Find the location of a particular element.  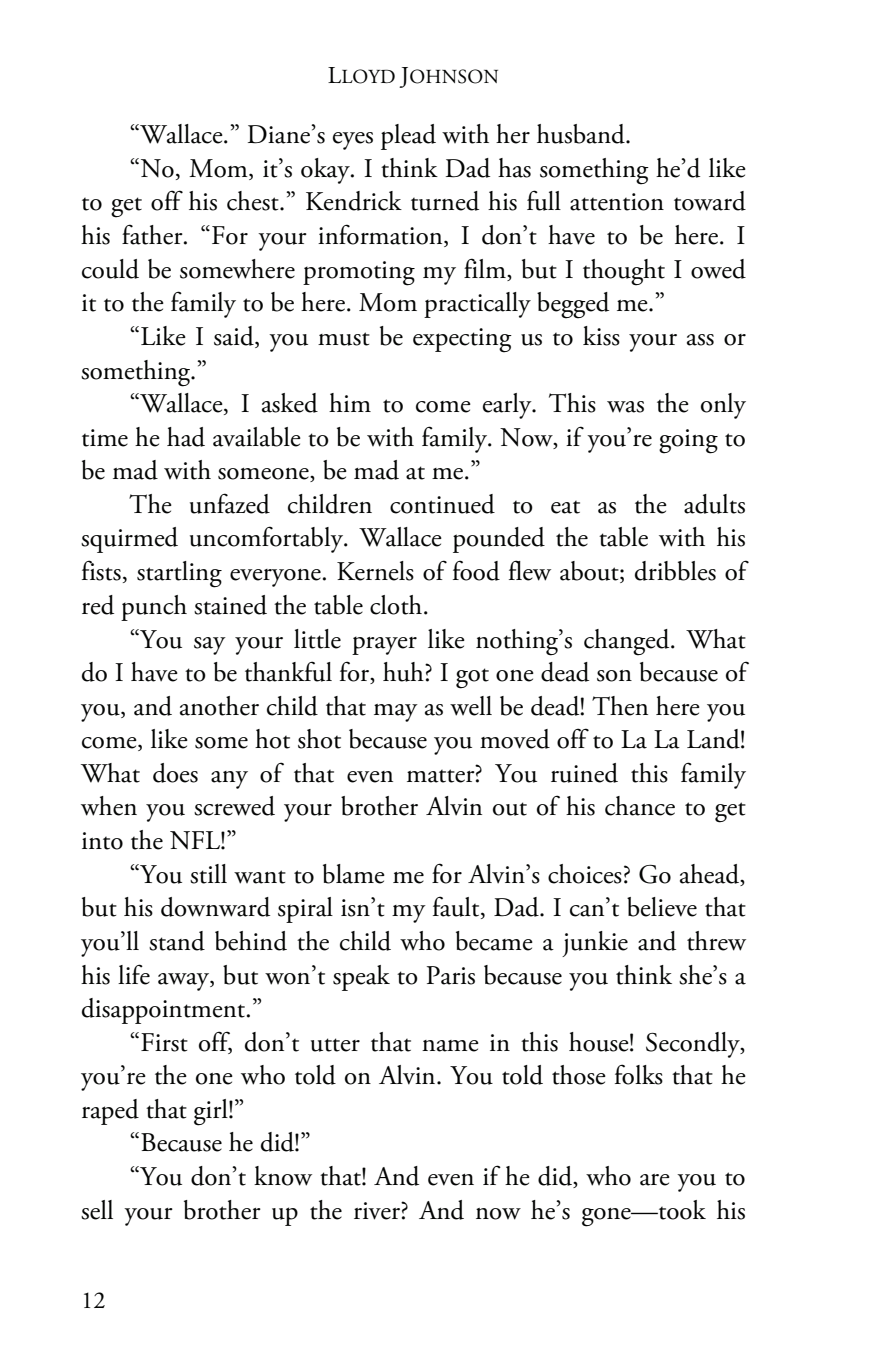

stand is located at coordinates (177, 941).
